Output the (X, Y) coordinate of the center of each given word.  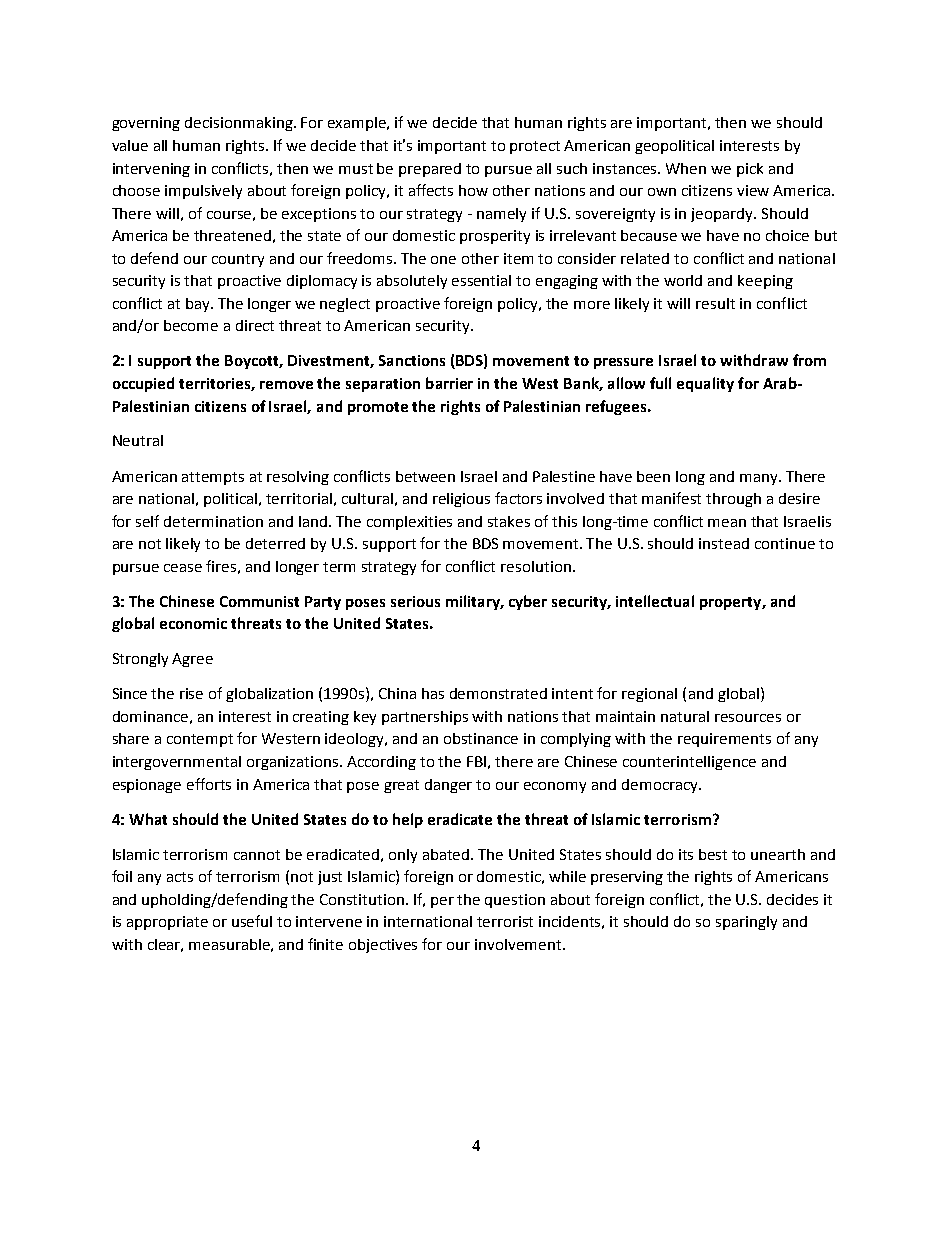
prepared (430, 170)
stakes (509, 521)
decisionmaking (240, 124)
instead (724, 543)
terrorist (505, 921)
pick (750, 170)
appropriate (167, 923)
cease (183, 568)
